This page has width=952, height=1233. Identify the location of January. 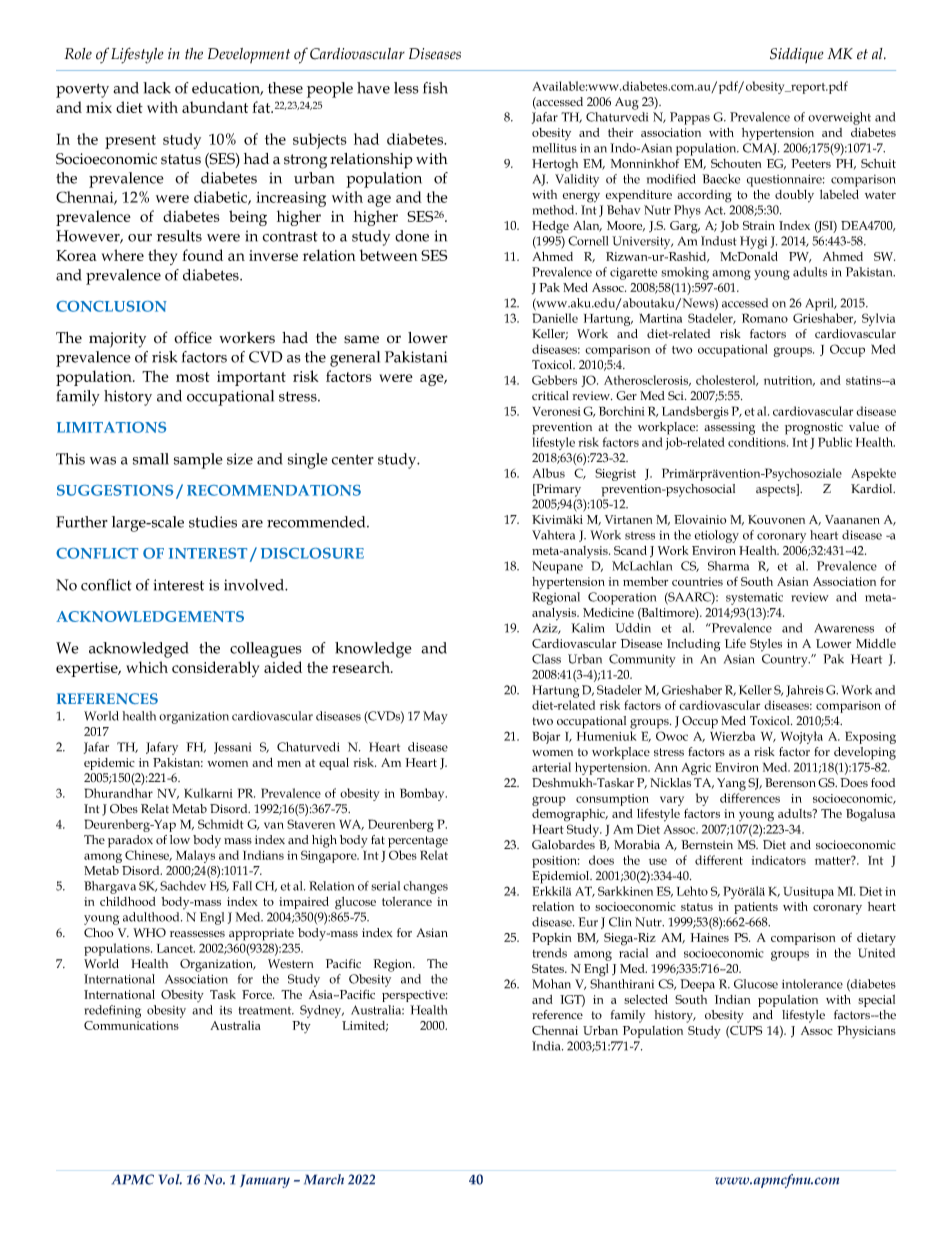
(265, 1181).
